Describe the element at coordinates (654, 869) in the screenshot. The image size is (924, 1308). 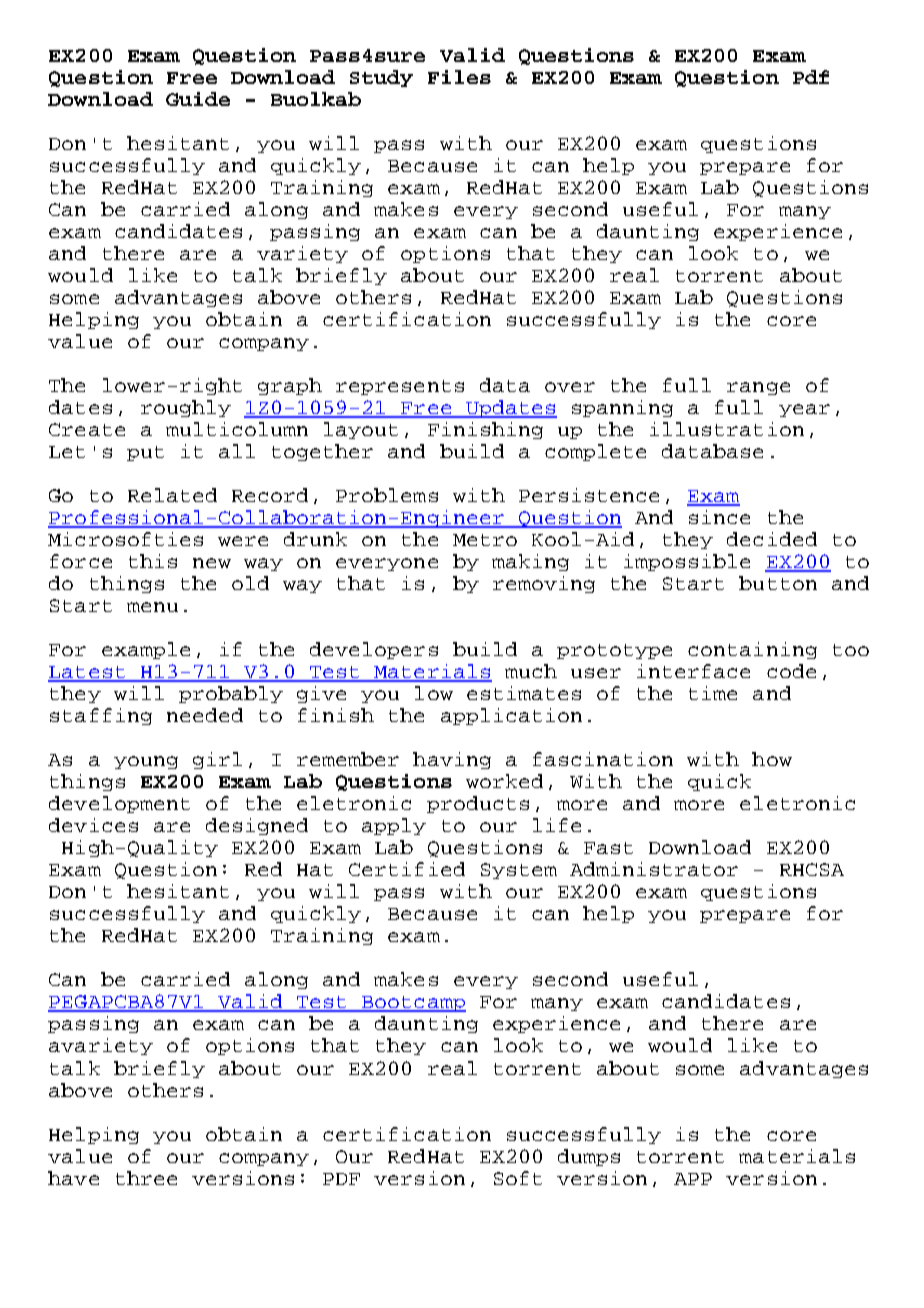
I see `Administrator` at that location.
